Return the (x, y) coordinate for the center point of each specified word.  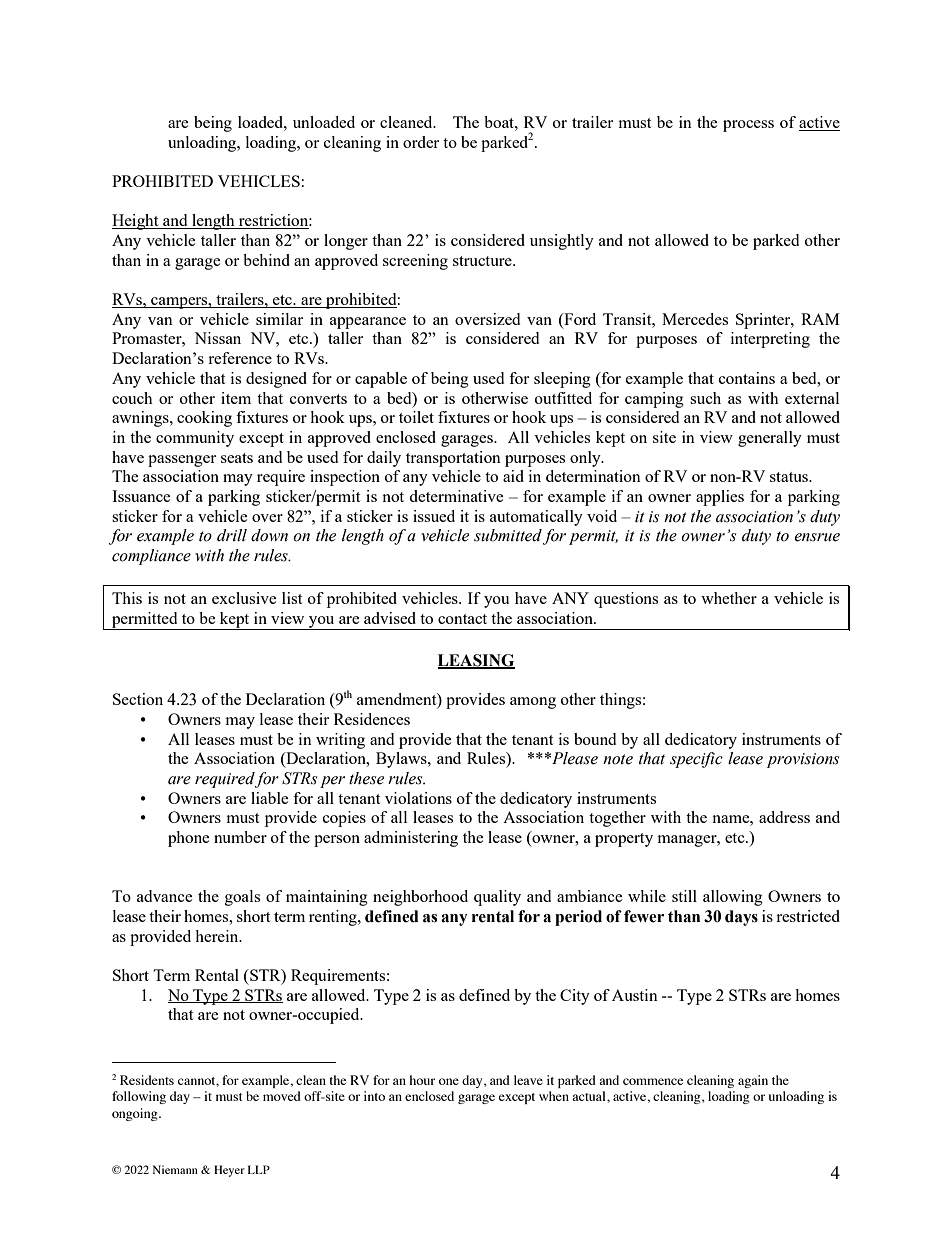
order (421, 142)
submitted (508, 535)
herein (218, 936)
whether (729, 598)
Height (136, 222)
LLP (259, 1169)
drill (232, 535)
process (748, 126)
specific (696, 760)
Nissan (217, 338)
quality (497, 898)
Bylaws (402, 760)
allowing (733, 898)
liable (270, 798)
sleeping (562, 380)
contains (747, 378)
